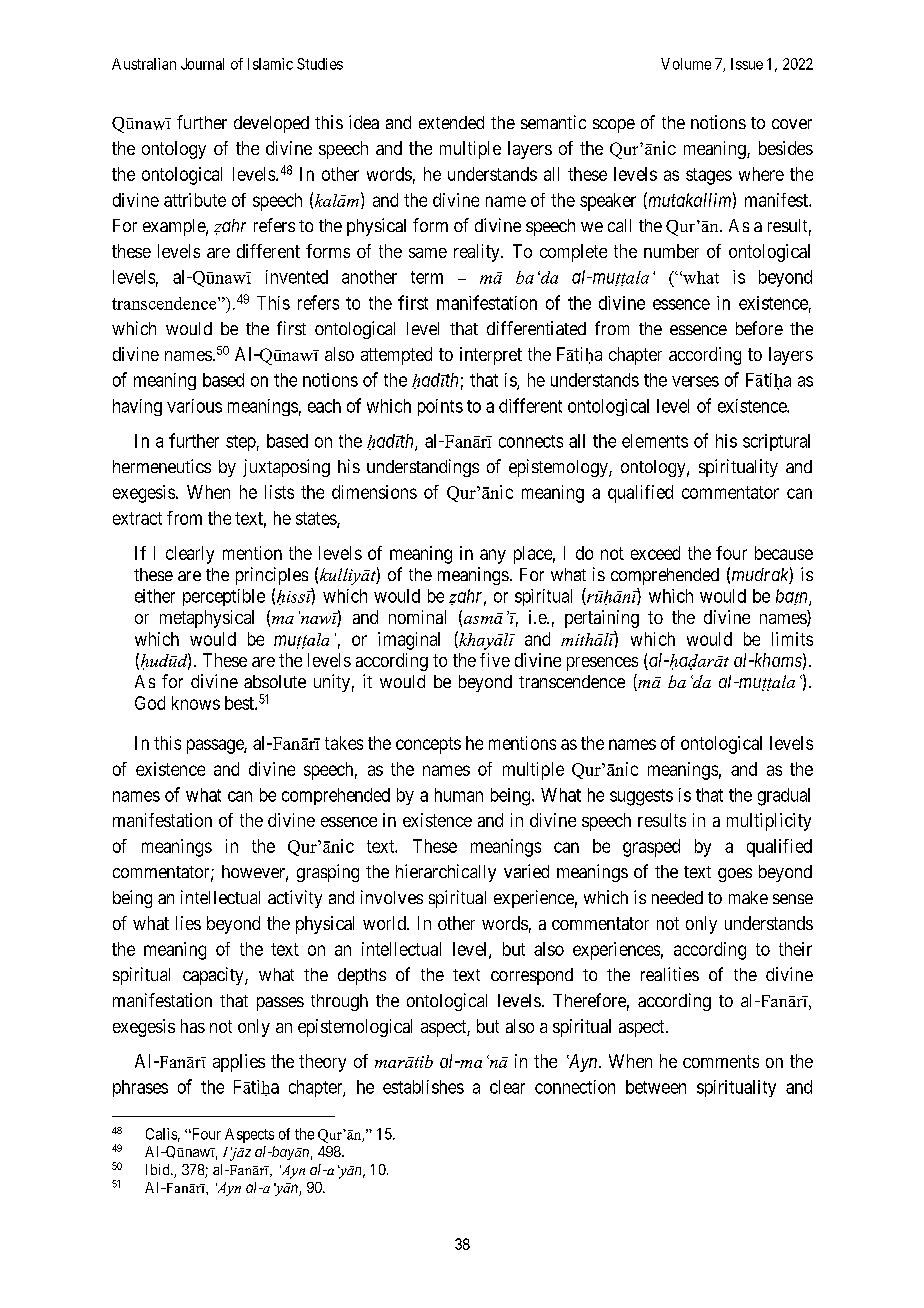  I want to click on Ibid, so click(159, 1169).
